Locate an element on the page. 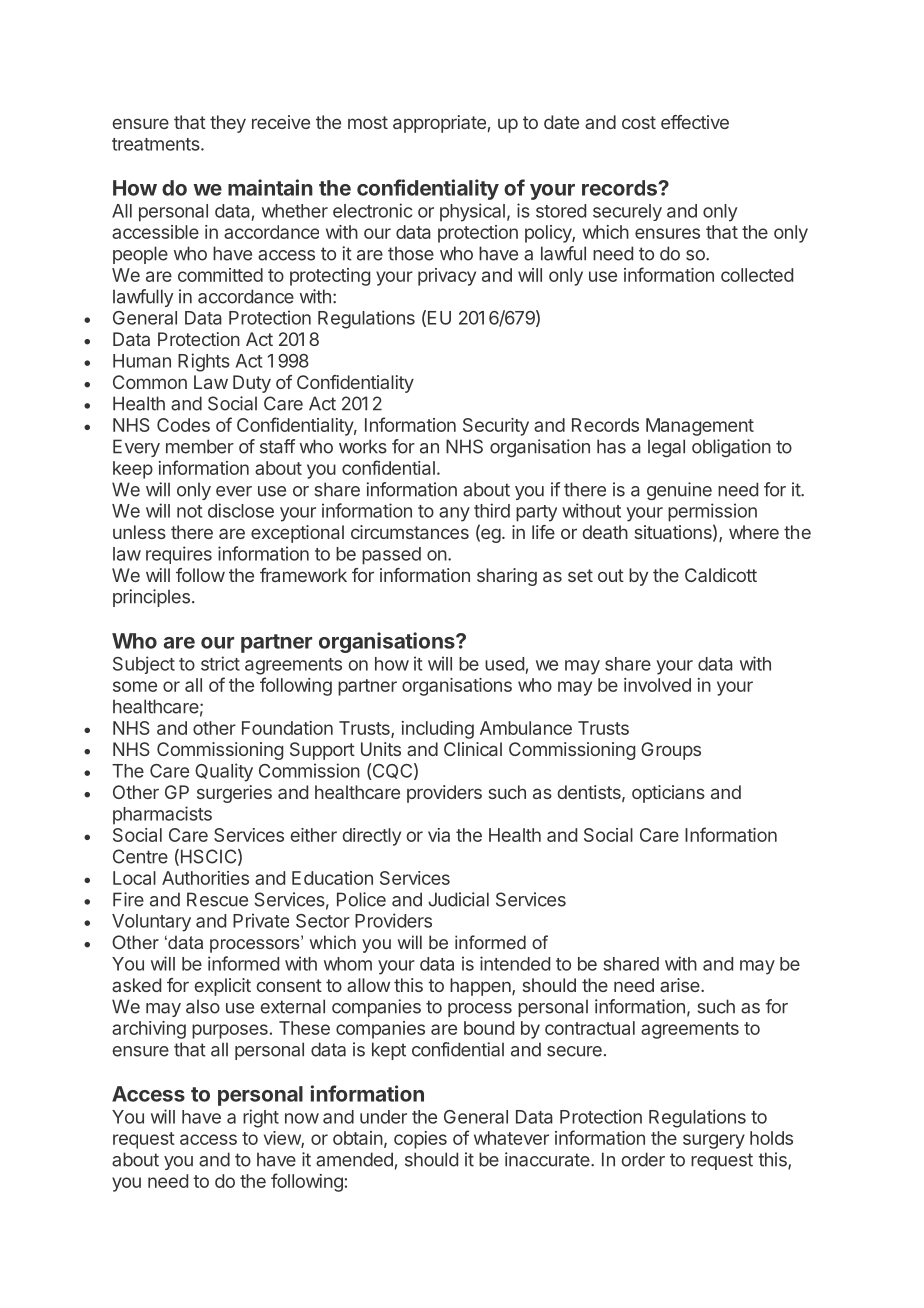  used is located at coordinates (504, 664).
